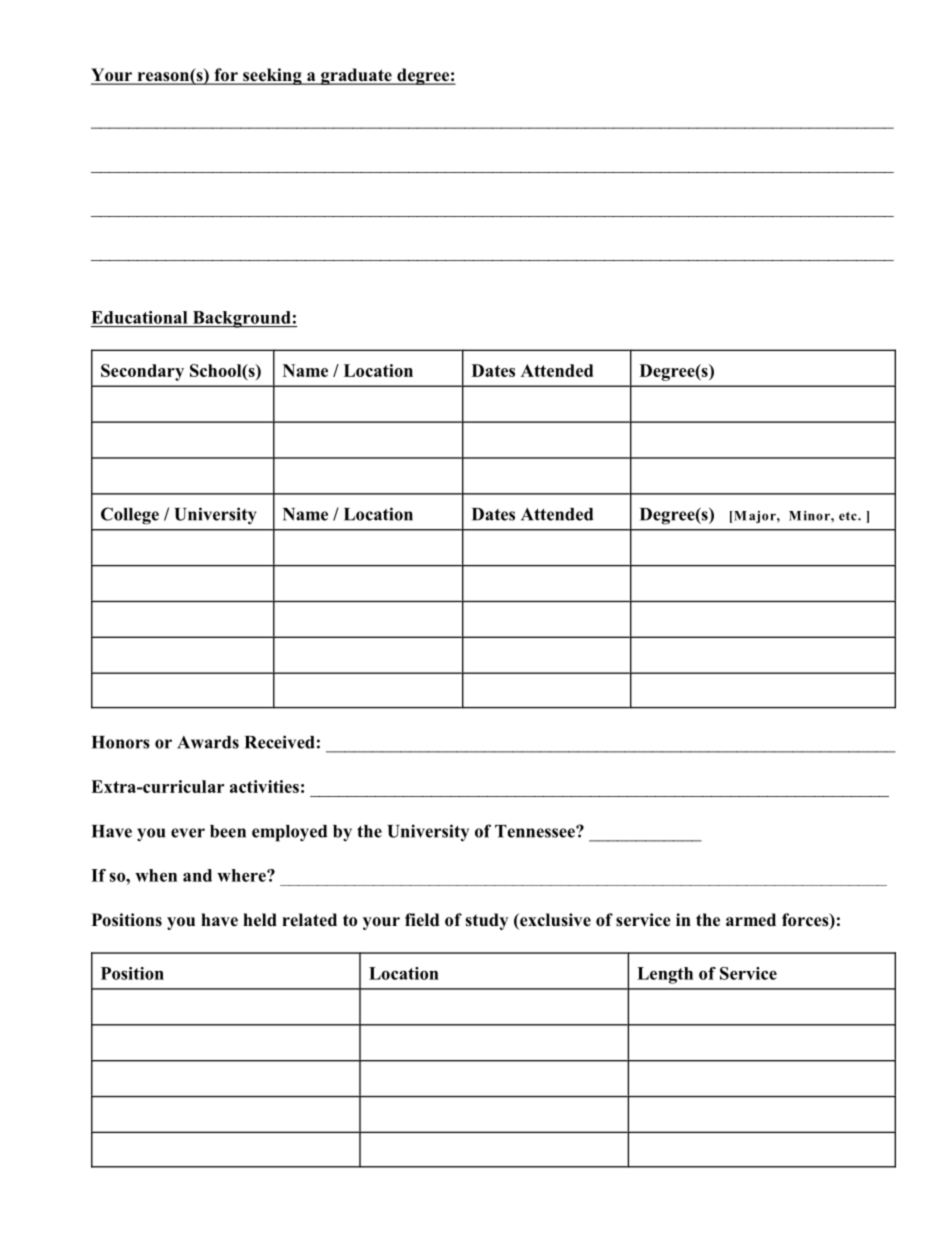 This screenshot has height=1233, width=952. Describe the element at coordinates (849, 516) in the screenshot. I see `etc` at that location.
